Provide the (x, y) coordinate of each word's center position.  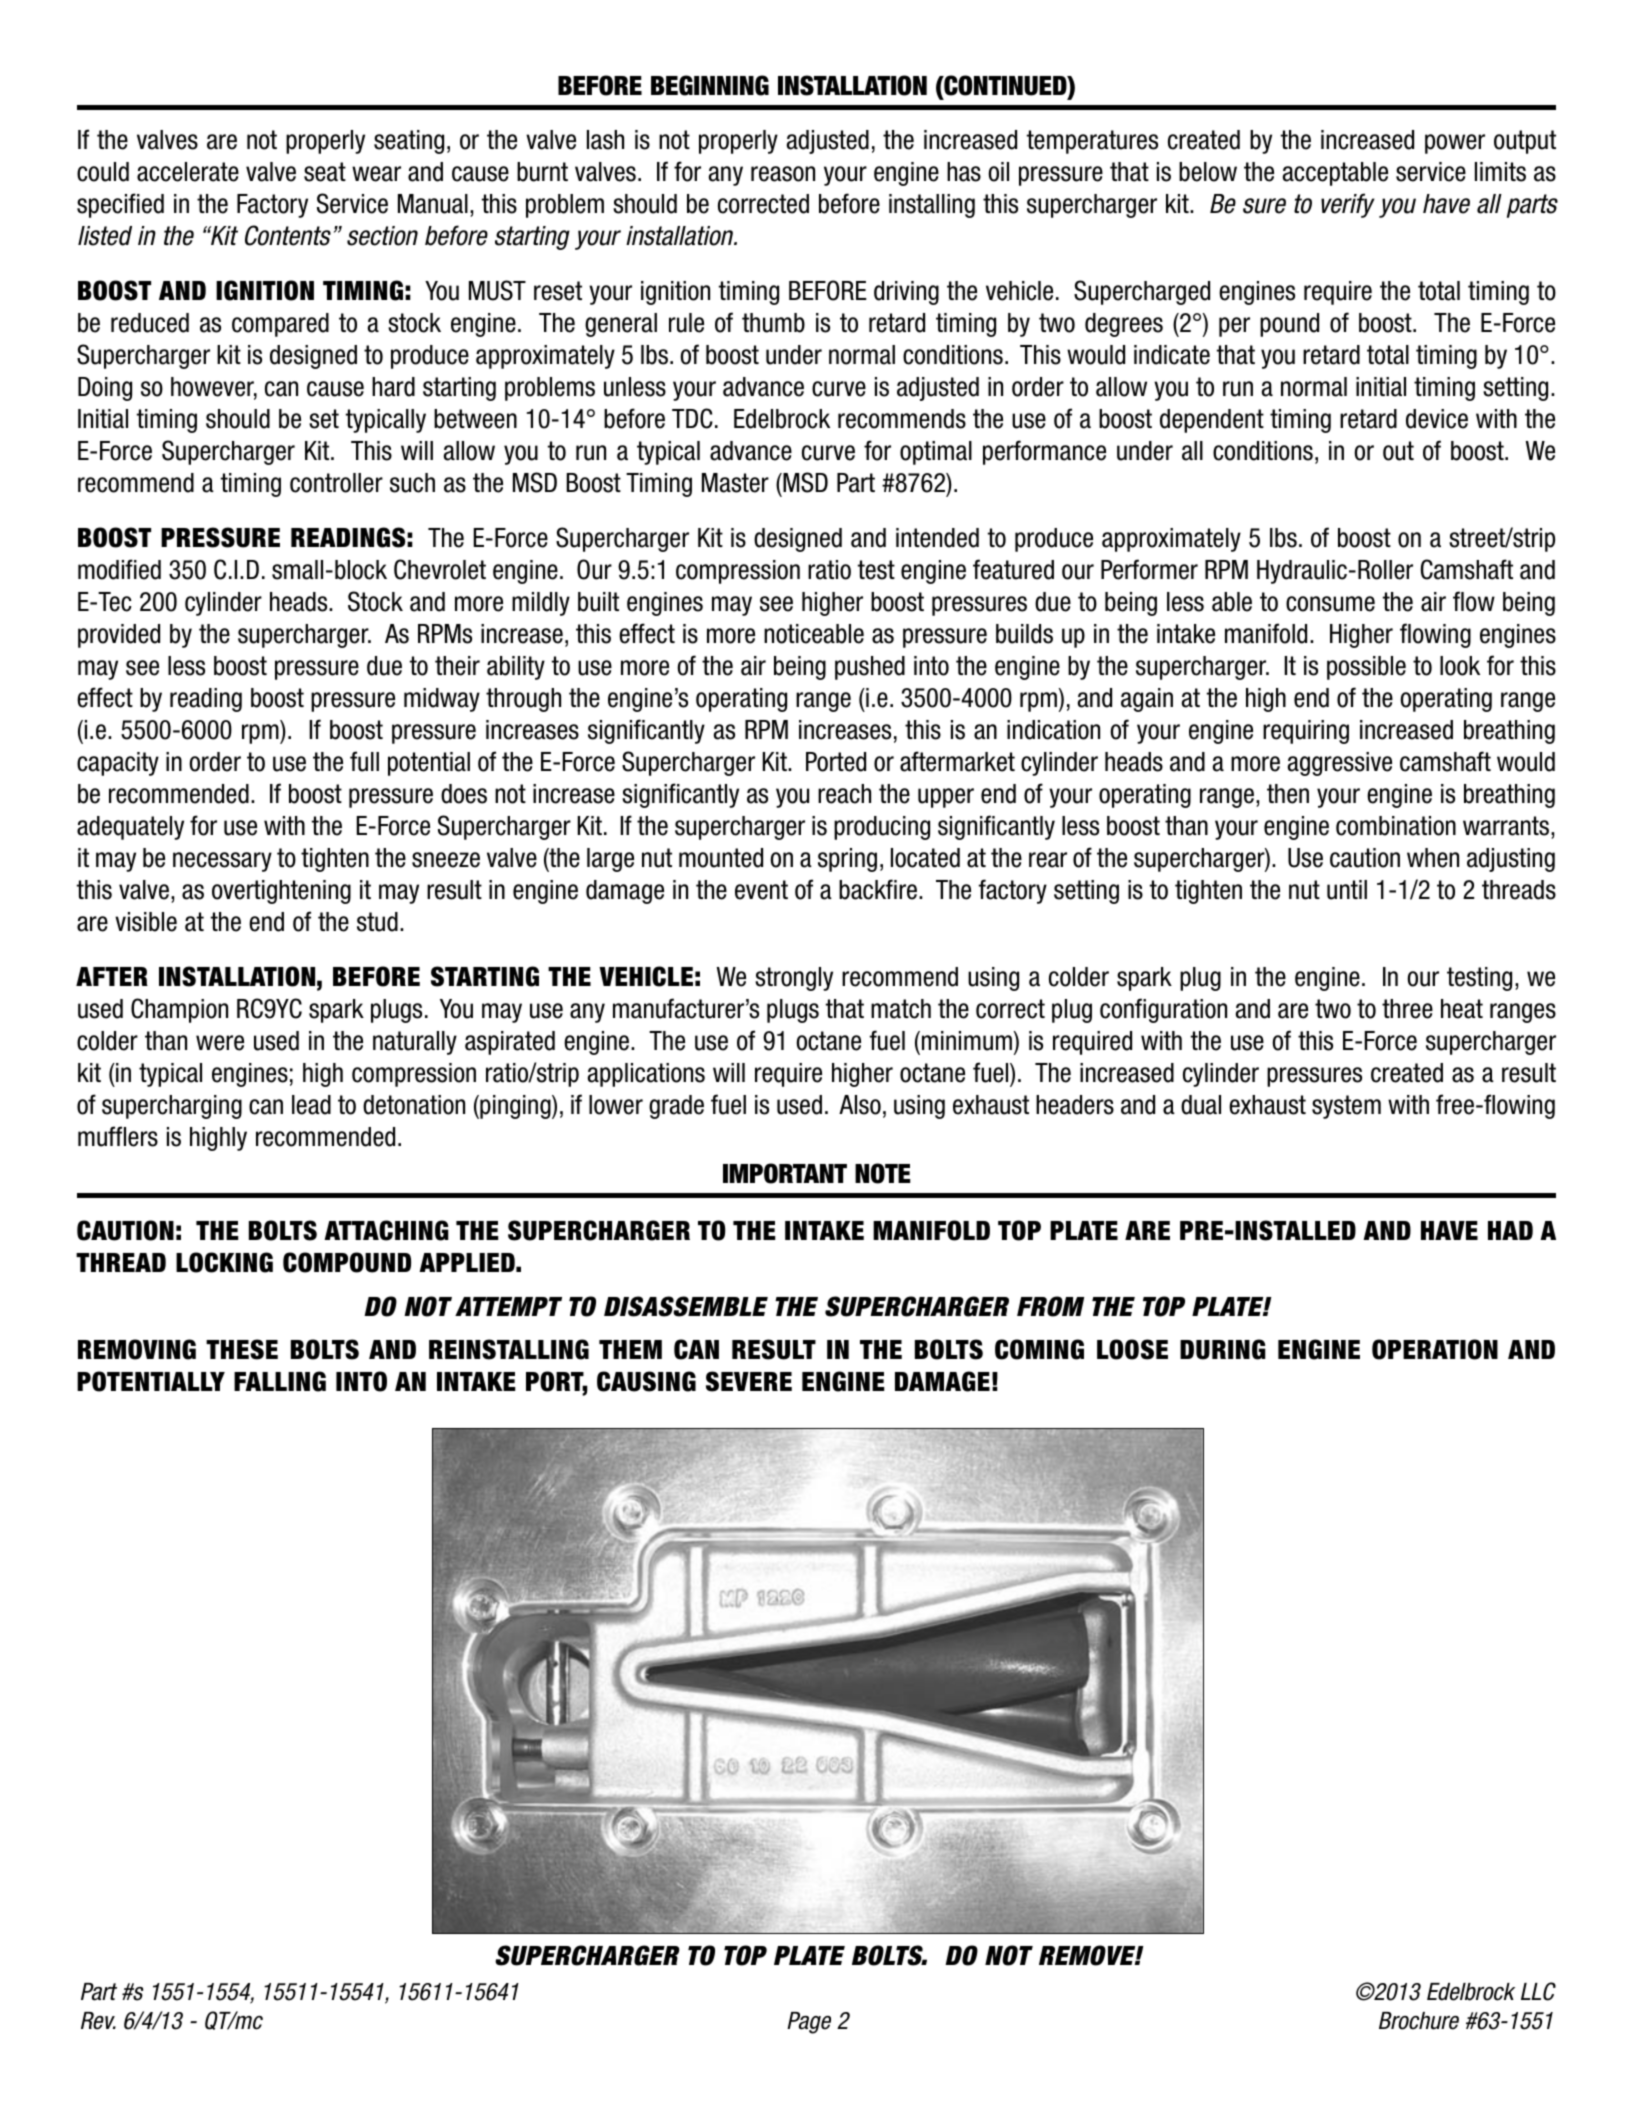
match (901, 1009)
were (220, 1043)
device (1437, 419)
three (1407, 1009)
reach (844, 794)
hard (393, 387)
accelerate (188, 172)
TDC (692, 418)
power (1455, 144)
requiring (1306, 732)
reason (783, 174)
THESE (242, 1349)
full (364, 761)
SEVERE (749, 1381)
